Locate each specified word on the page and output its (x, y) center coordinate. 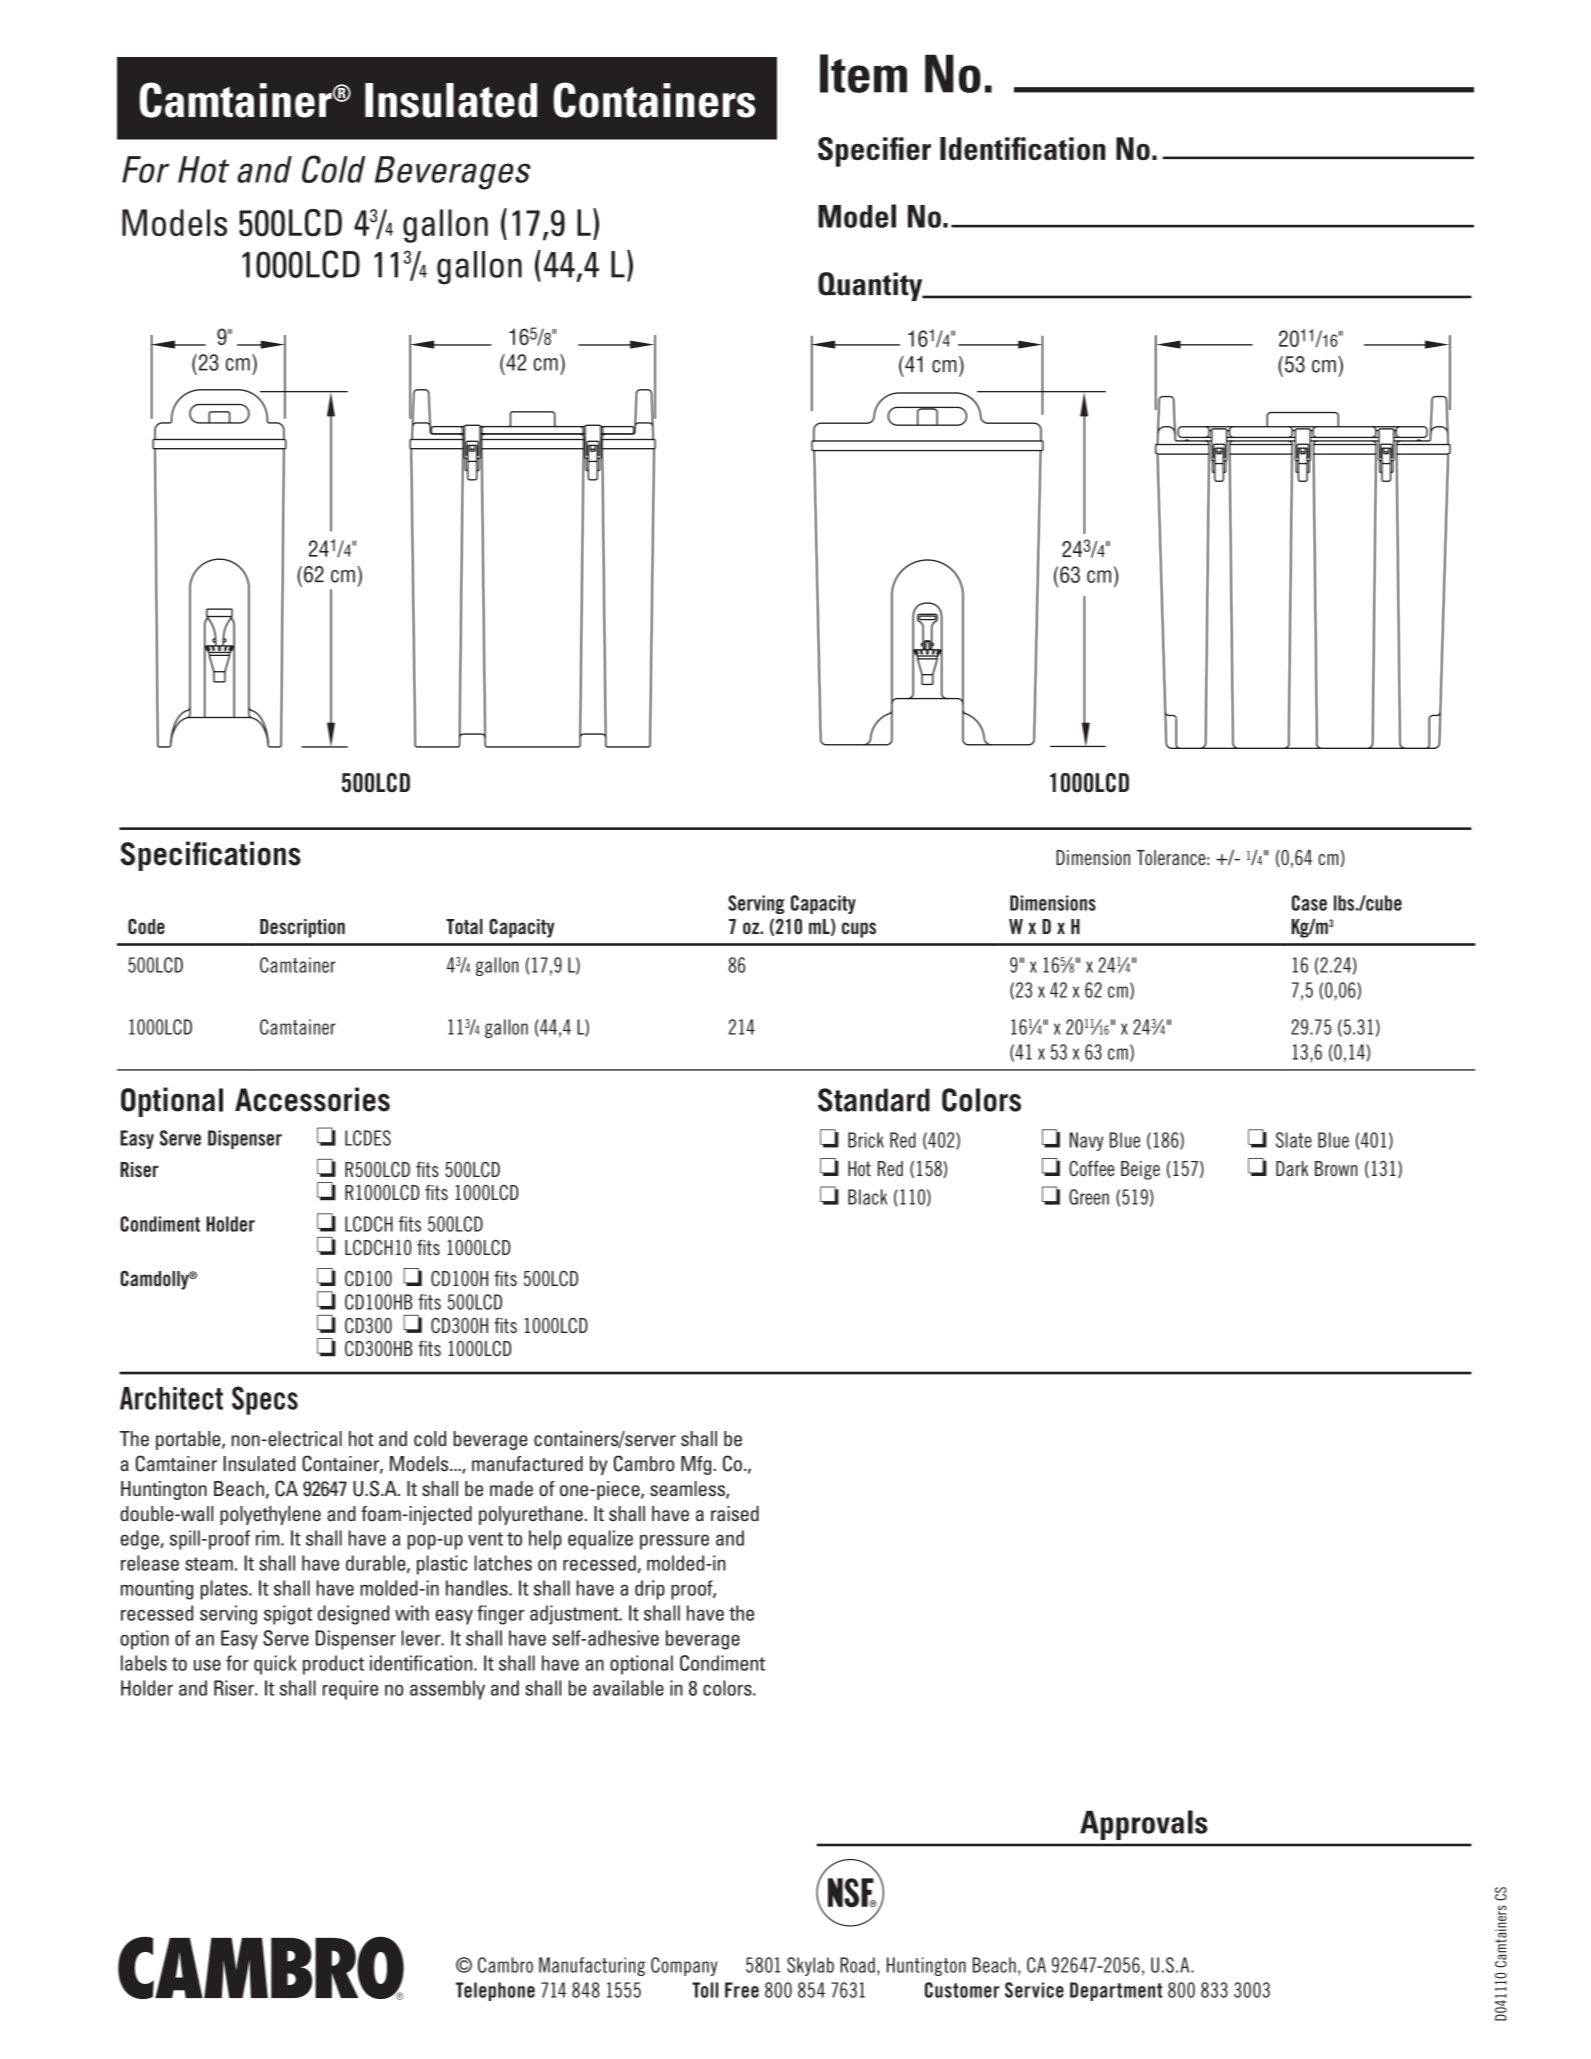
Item (863, 73)
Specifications (210, 856)
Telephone (495, 1991)
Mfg (696, 1465)
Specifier (874, 152)
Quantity (871, 286)
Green (1089, 1197)
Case (1309, 903)
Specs (265, 1400)
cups (859, 930)
